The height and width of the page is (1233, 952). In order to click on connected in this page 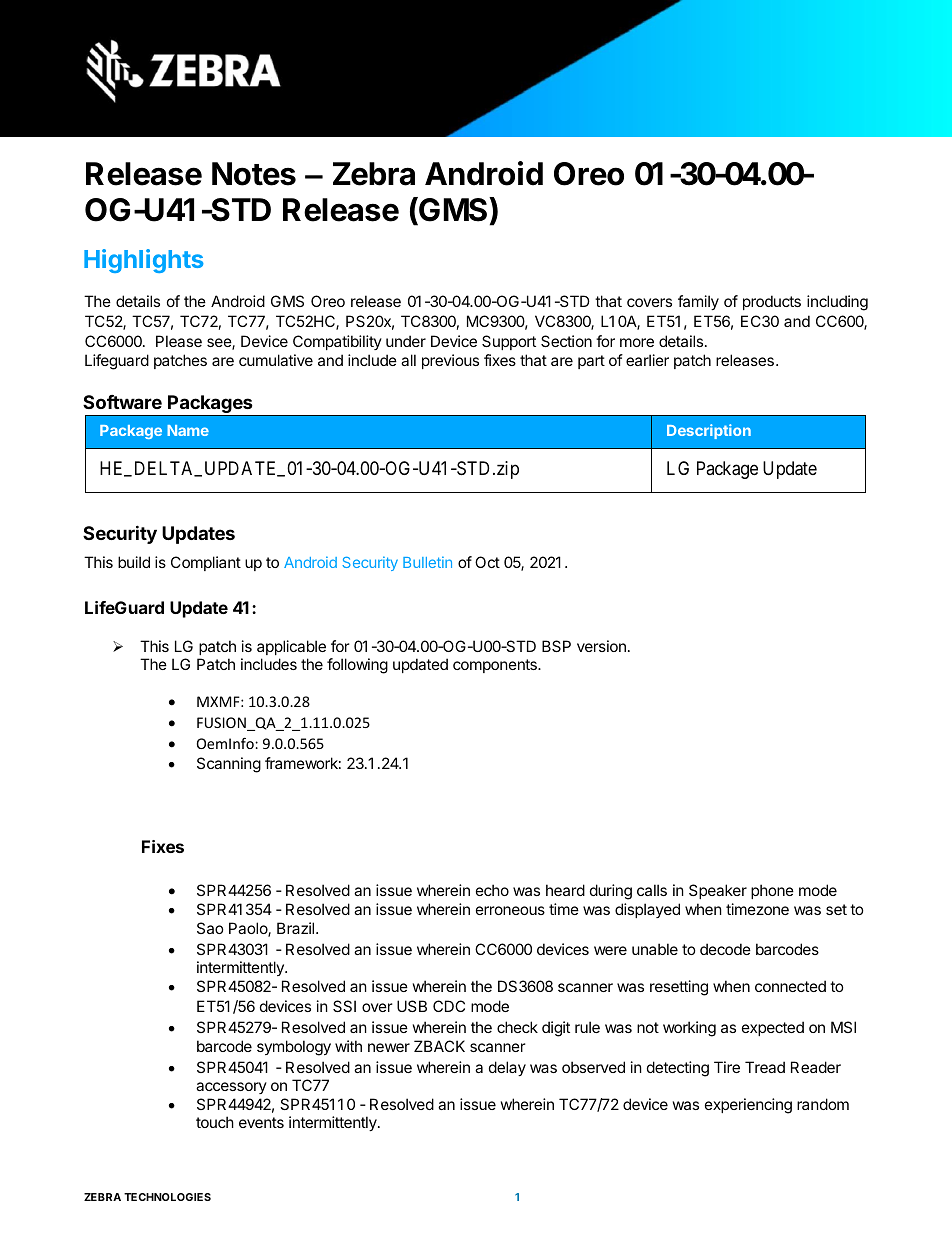, I will do `click(790, 986)`.
